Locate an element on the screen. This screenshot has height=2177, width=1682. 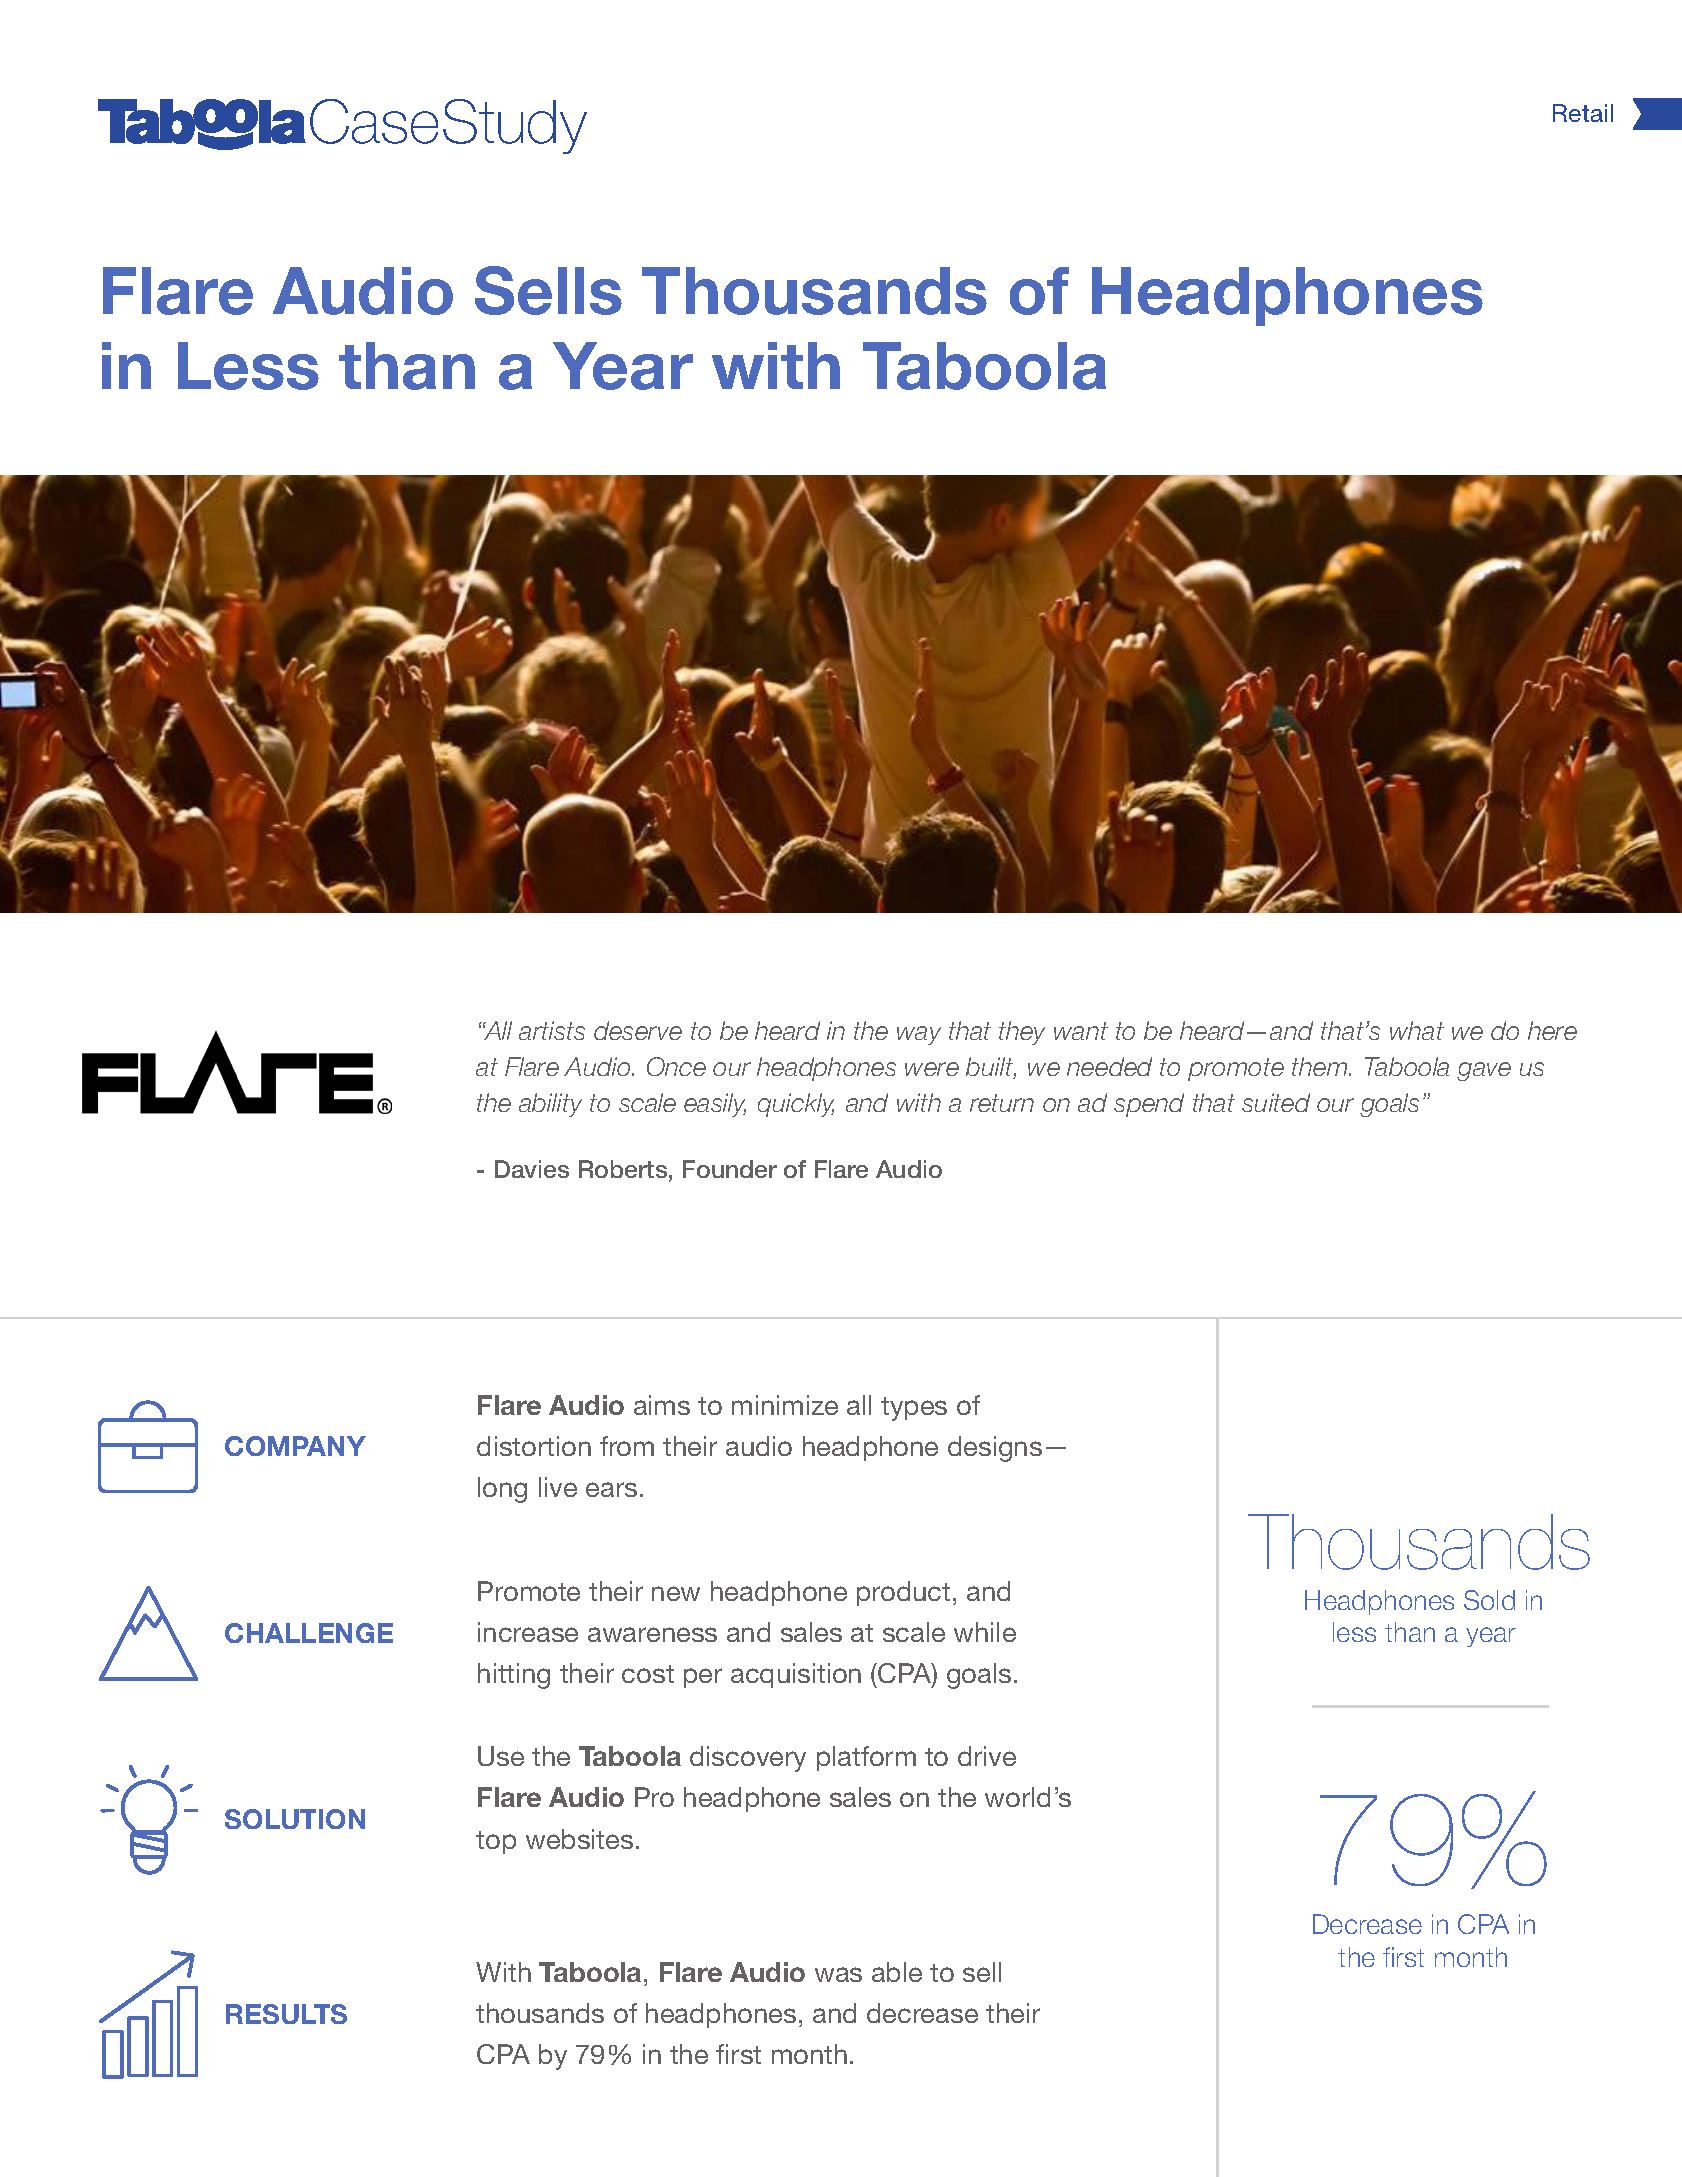
they is located at coordinates (1022, 1033).
